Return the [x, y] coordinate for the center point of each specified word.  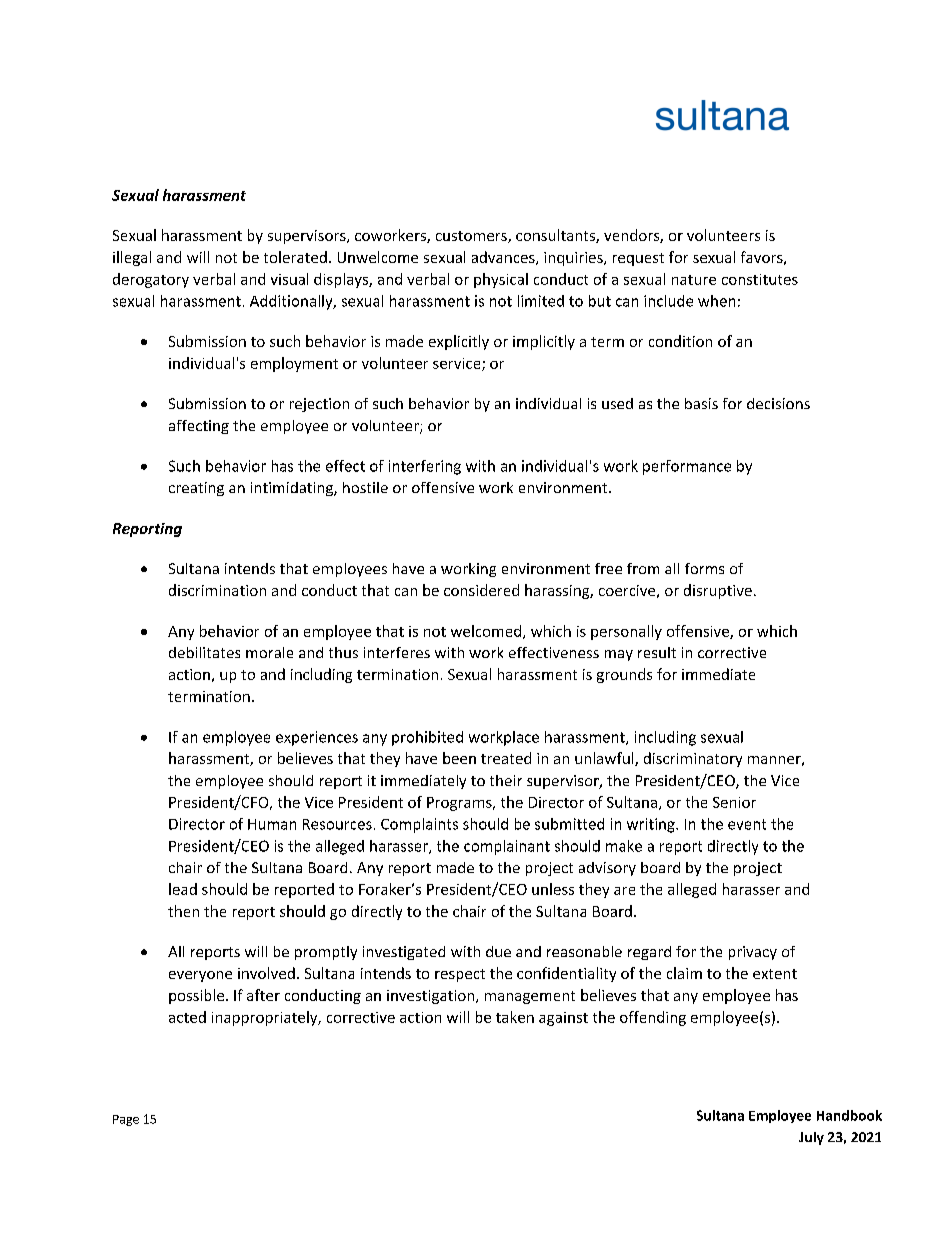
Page [126, 1120]
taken [515, 1017]
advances [504, 258]
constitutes [760, 279]
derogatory [151, 280]
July [811, 1138]
